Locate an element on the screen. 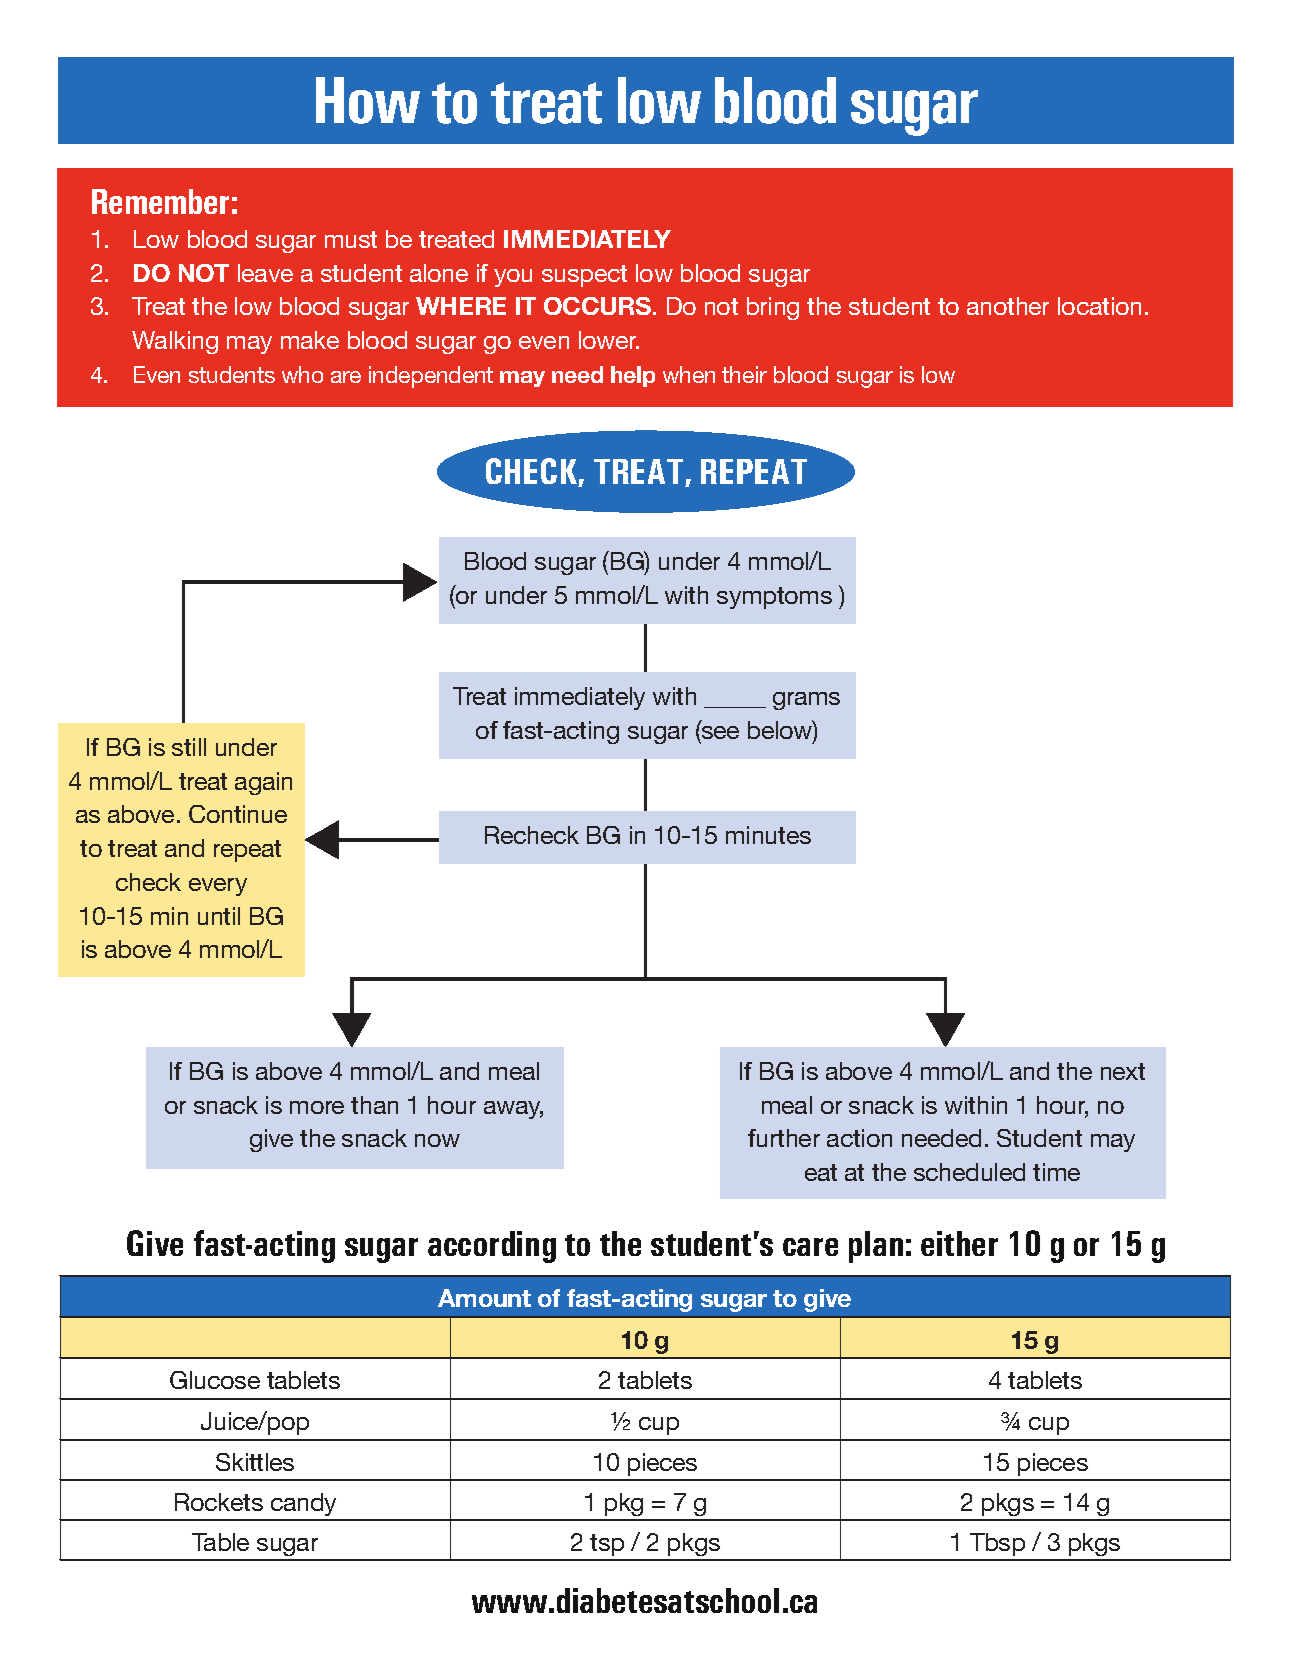 This screenshot has width=1290, height=1670. help is located at coordinates (633, 376).
